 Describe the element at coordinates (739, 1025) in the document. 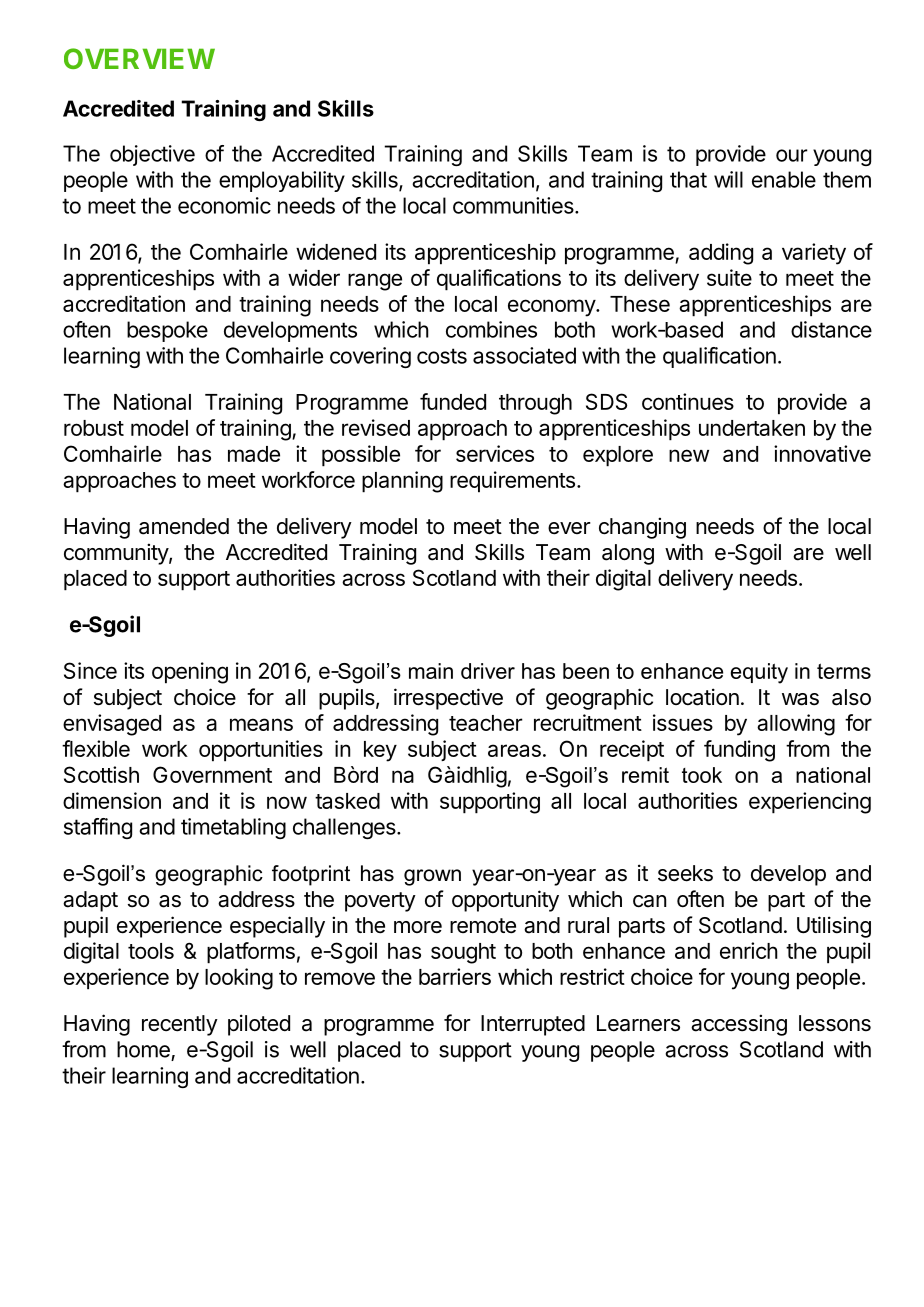

I see `accessing` at that location.
